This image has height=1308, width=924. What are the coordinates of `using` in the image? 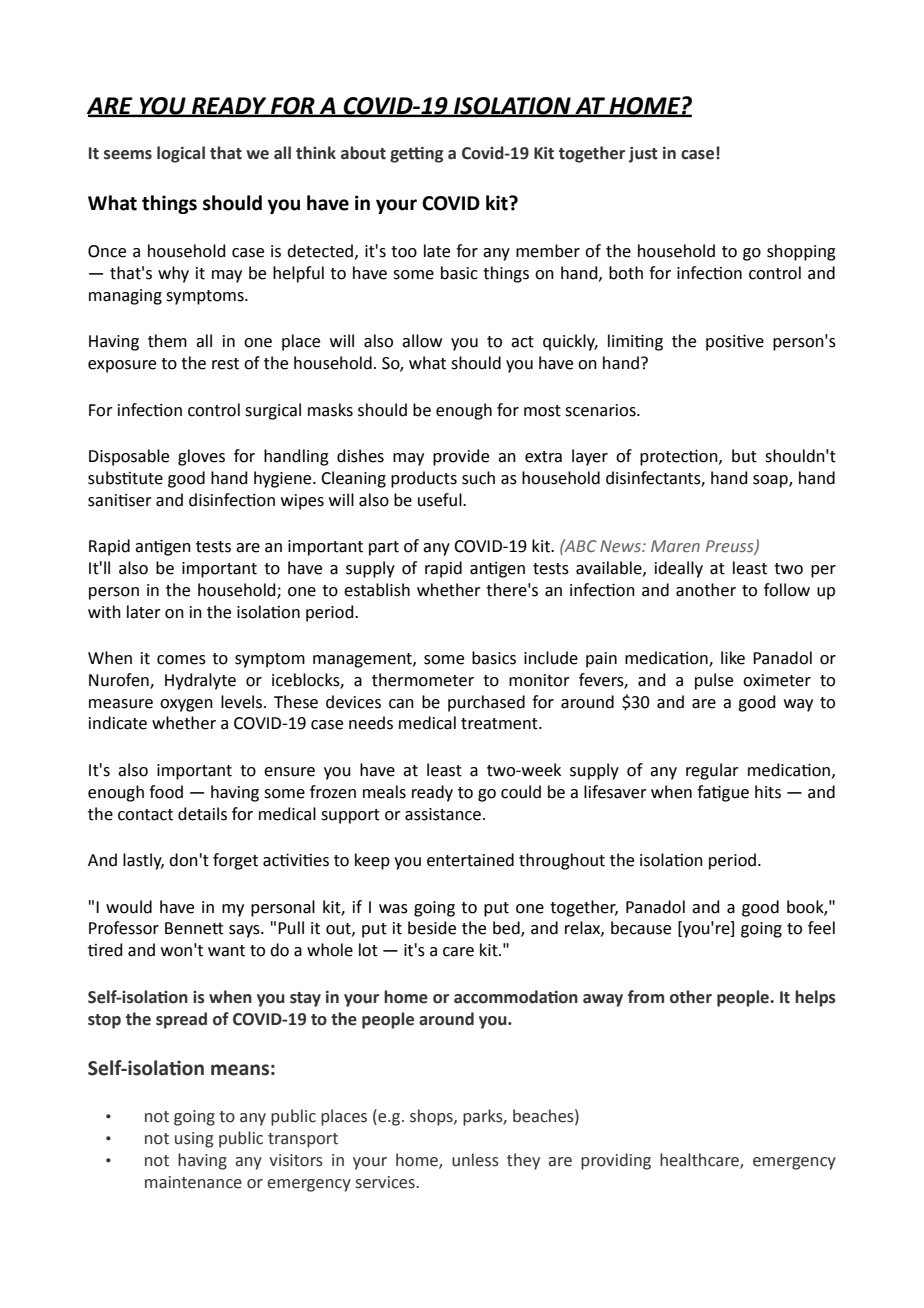 It's located at (194, 1140).
